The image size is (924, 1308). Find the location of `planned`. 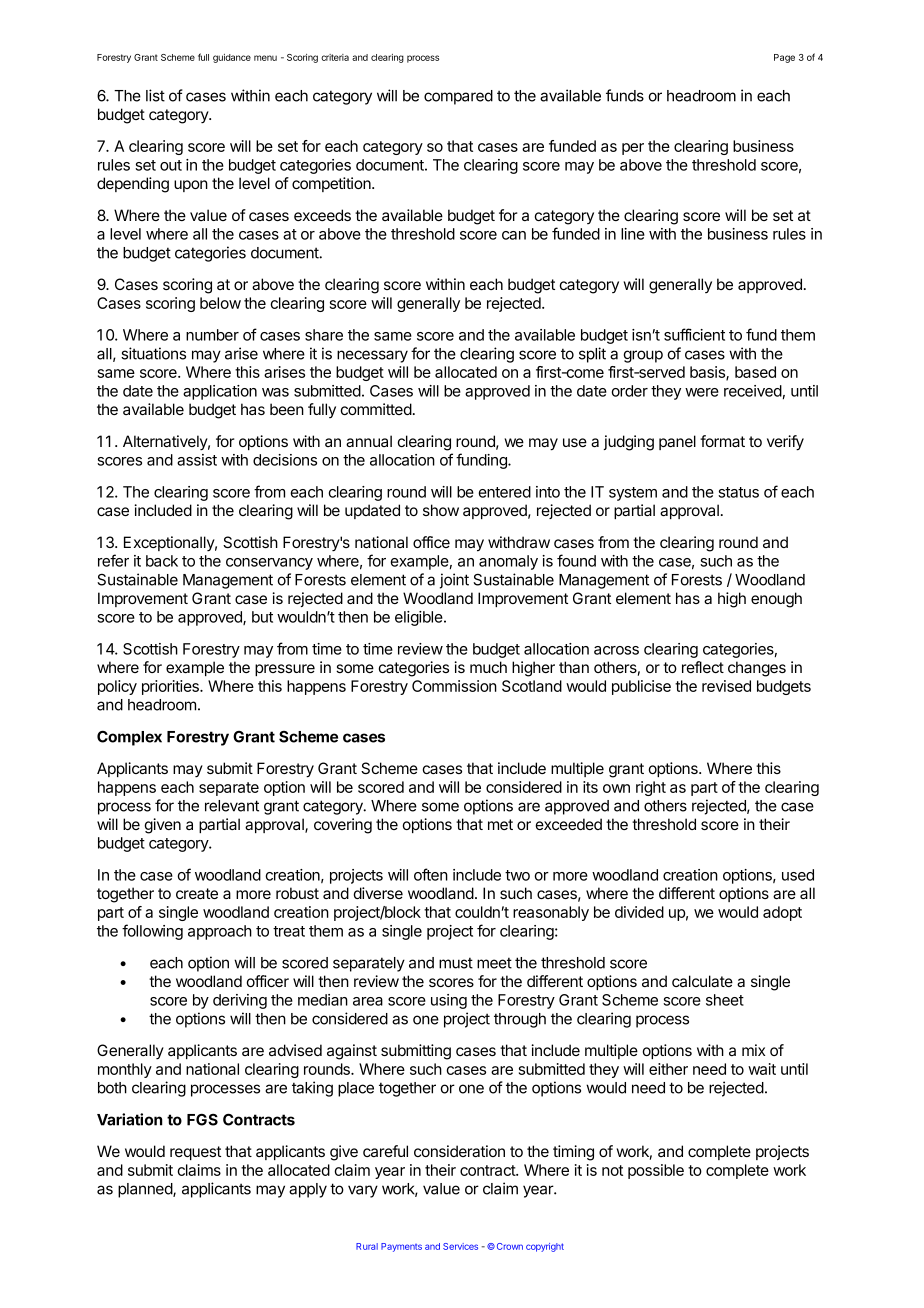

planned is located at coordinates (146, 1190).
